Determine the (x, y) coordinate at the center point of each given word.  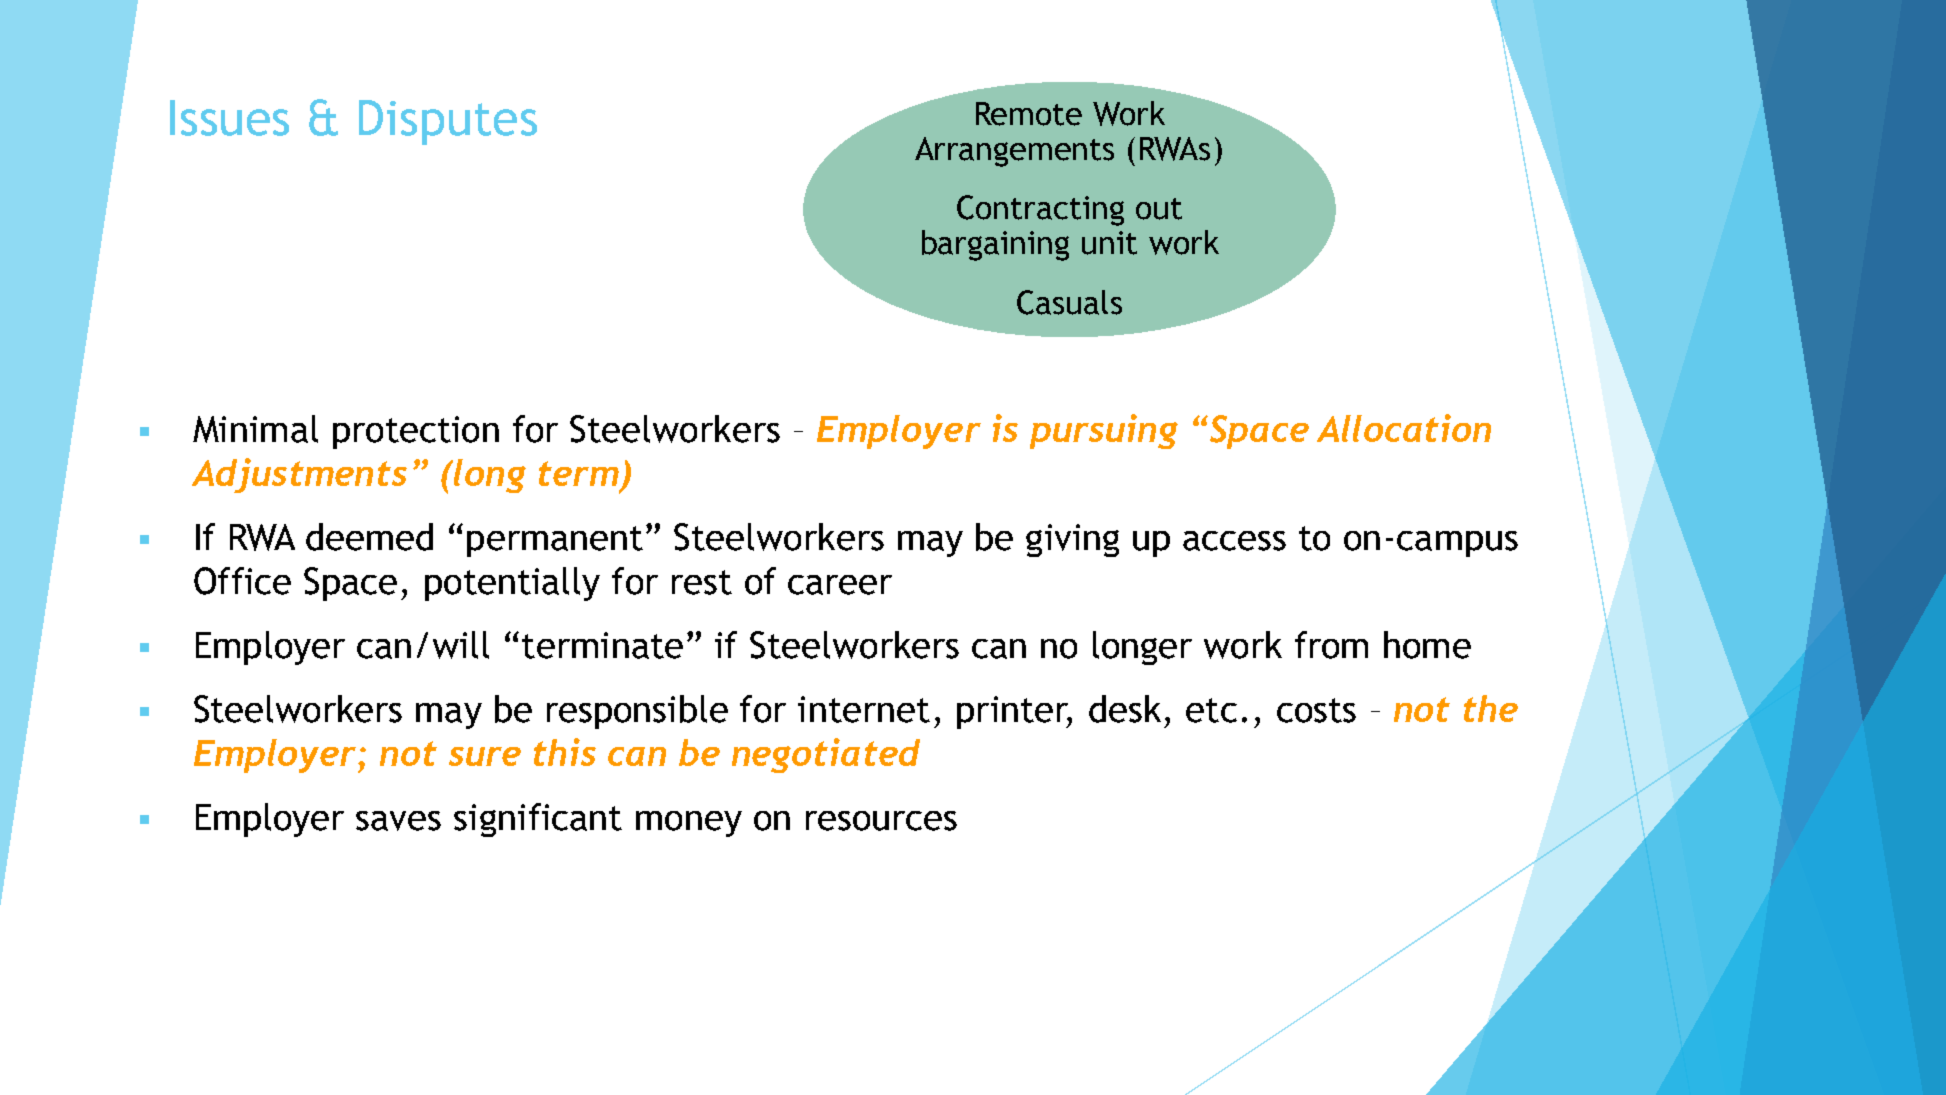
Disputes (448, 122)
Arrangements (1014, 152)
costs (1316, 710)
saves (398, 821)
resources (881, 821)
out (1159, 209)
